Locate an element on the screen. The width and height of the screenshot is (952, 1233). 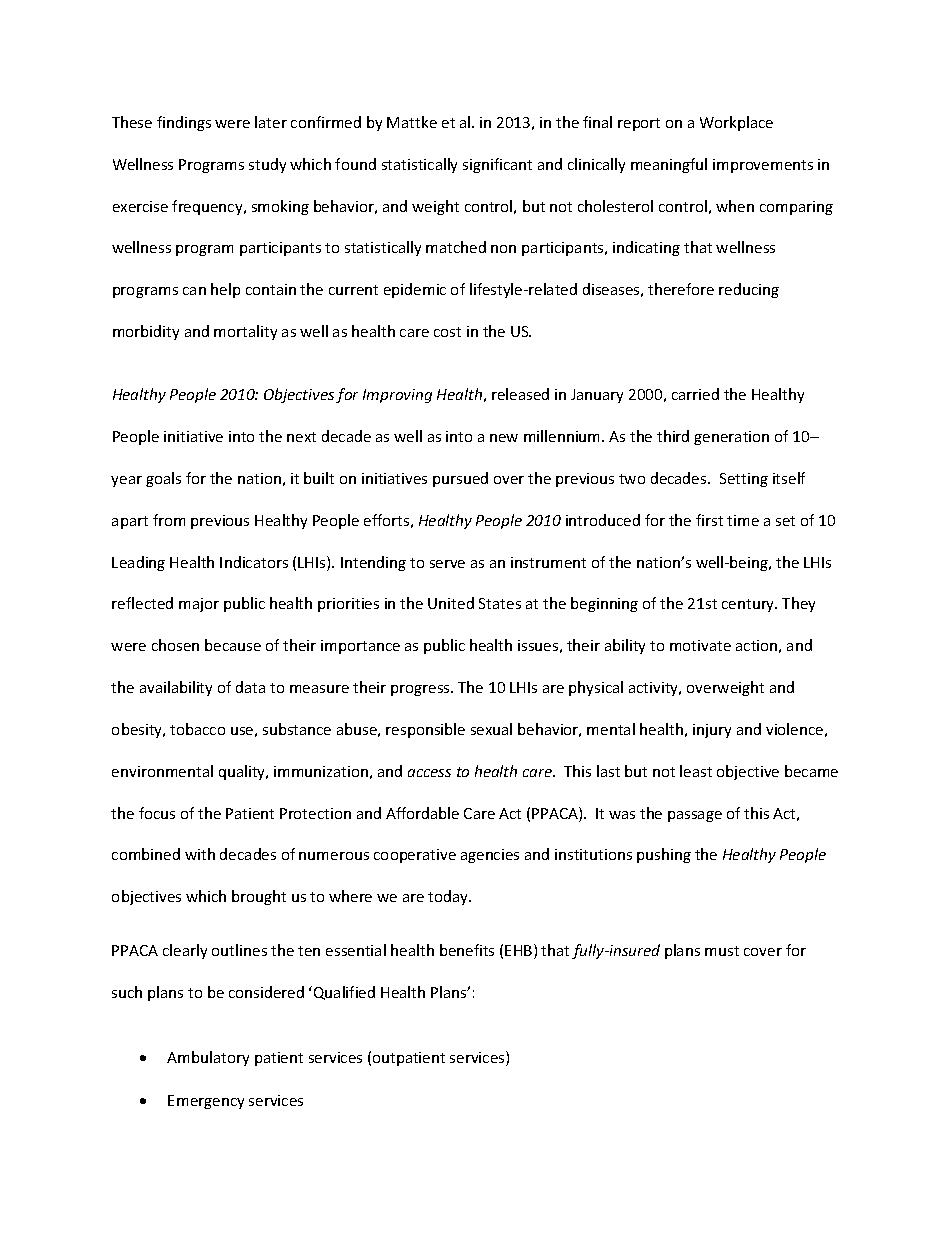
mortality is located at coordinates (245, 332).
